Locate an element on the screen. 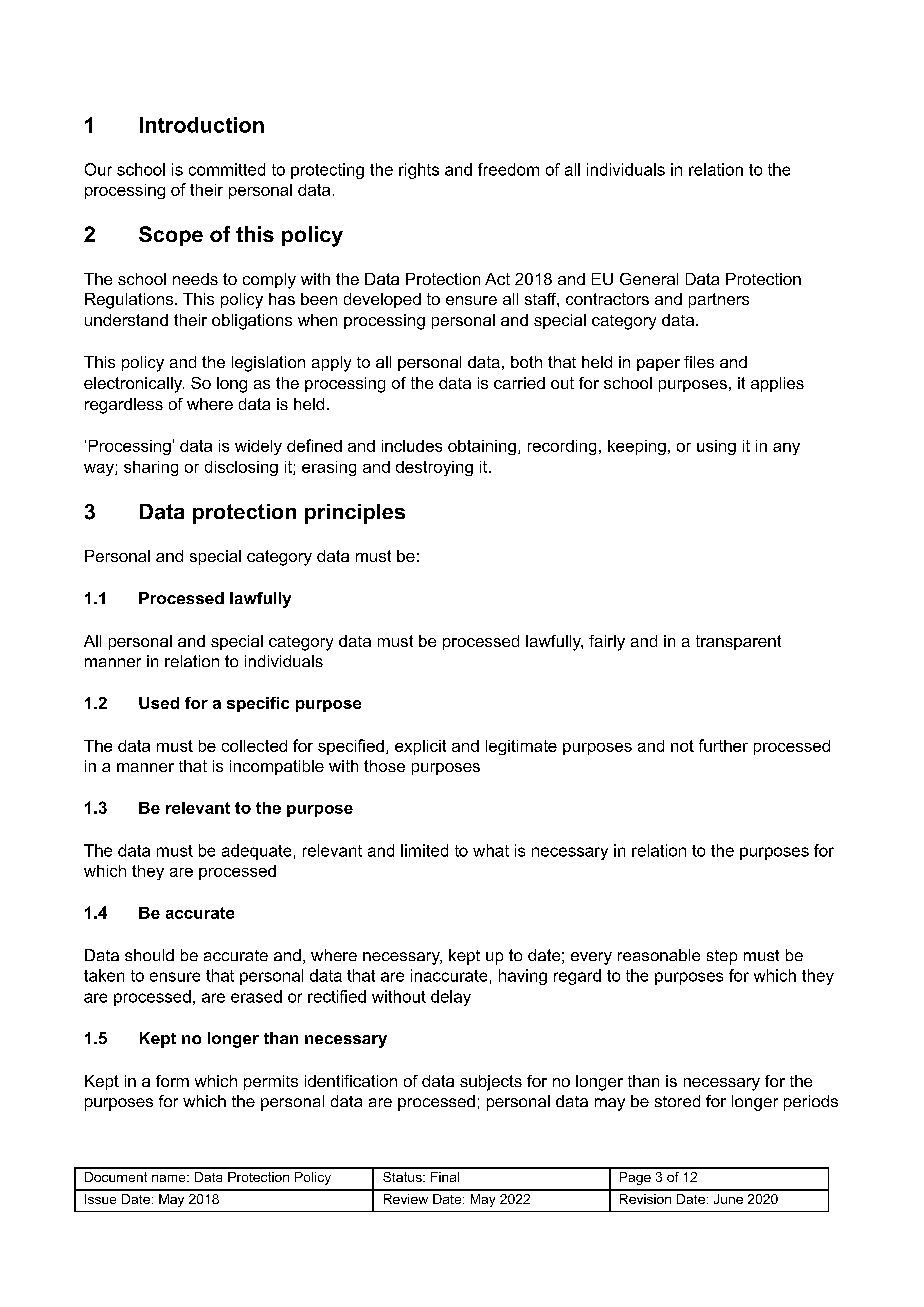  further is located at coordinates (723, 745).
